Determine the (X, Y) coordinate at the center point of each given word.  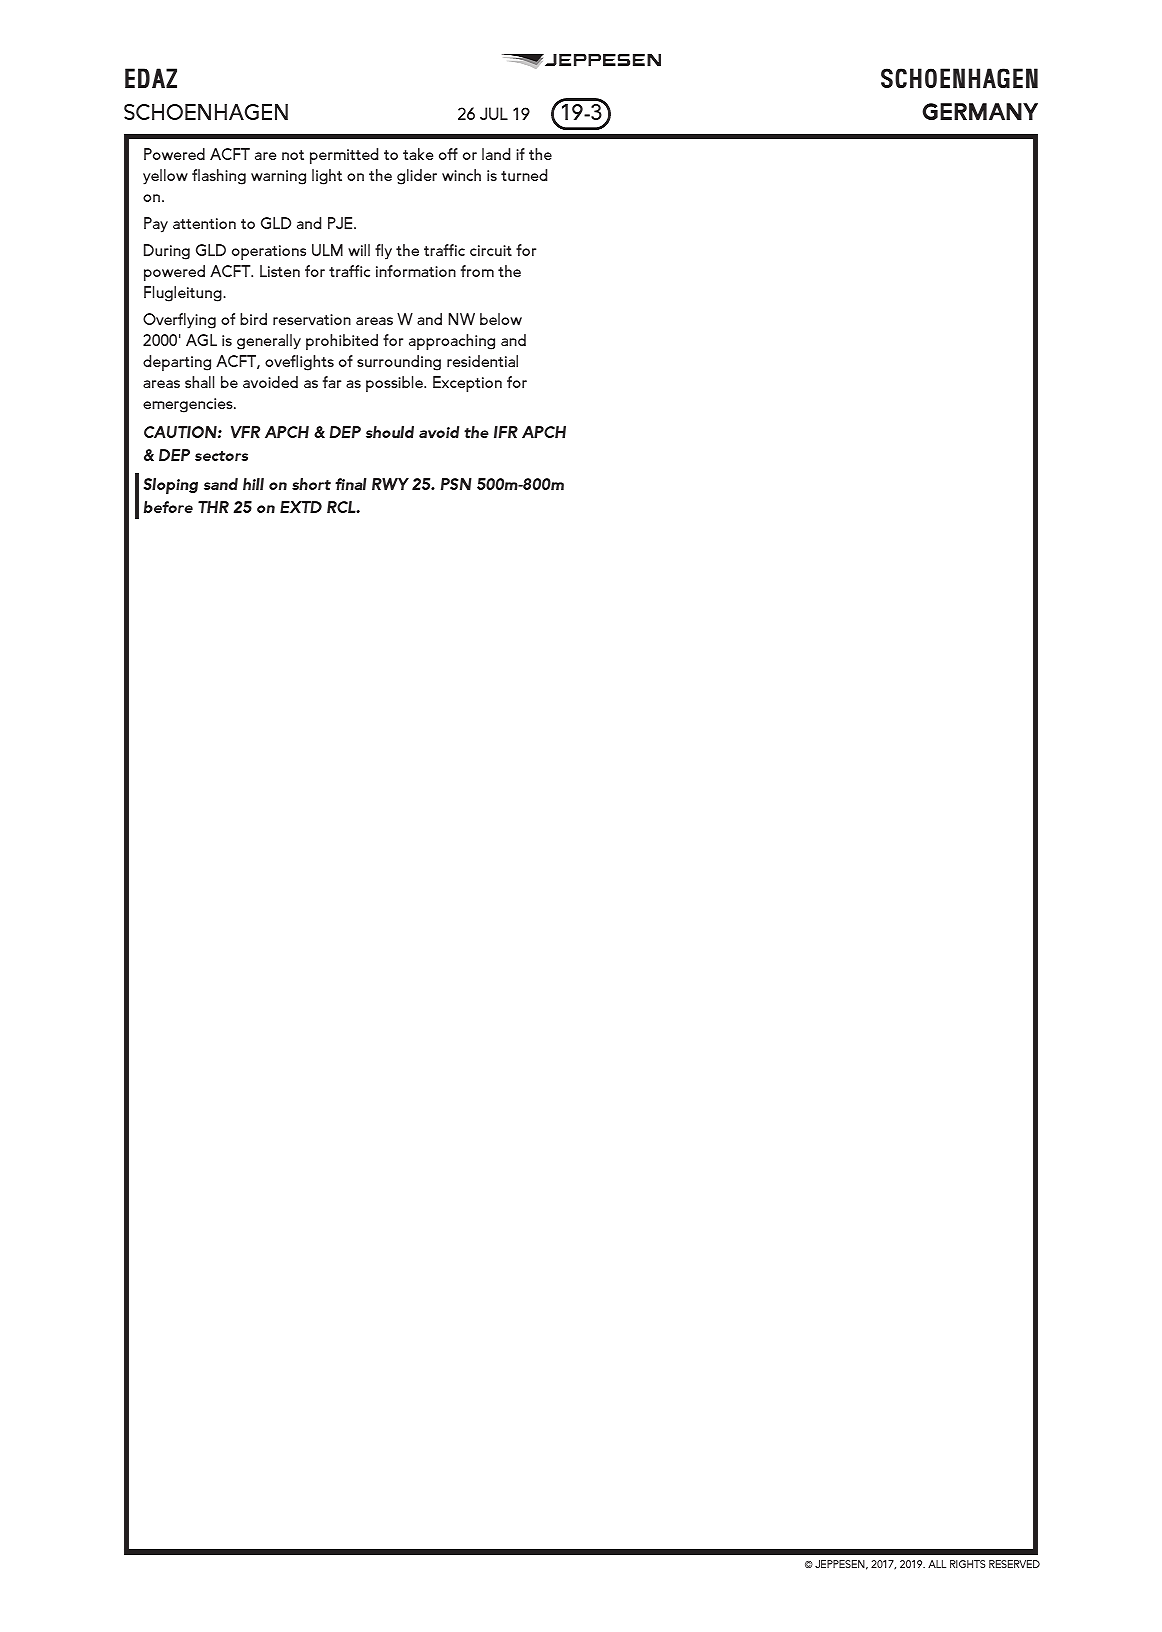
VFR (245, 432)
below (501, 319)
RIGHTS (967, 1564)
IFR (506, 432)
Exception (467, 384)
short (311, 484)
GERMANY (980, 111)
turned (524, 175)
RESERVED (1014, 1564)
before (168, 507)
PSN (456, 484)
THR (213, 507)
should (390, 432)
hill (253, 484)
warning (278, 177)
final (351, 484)
